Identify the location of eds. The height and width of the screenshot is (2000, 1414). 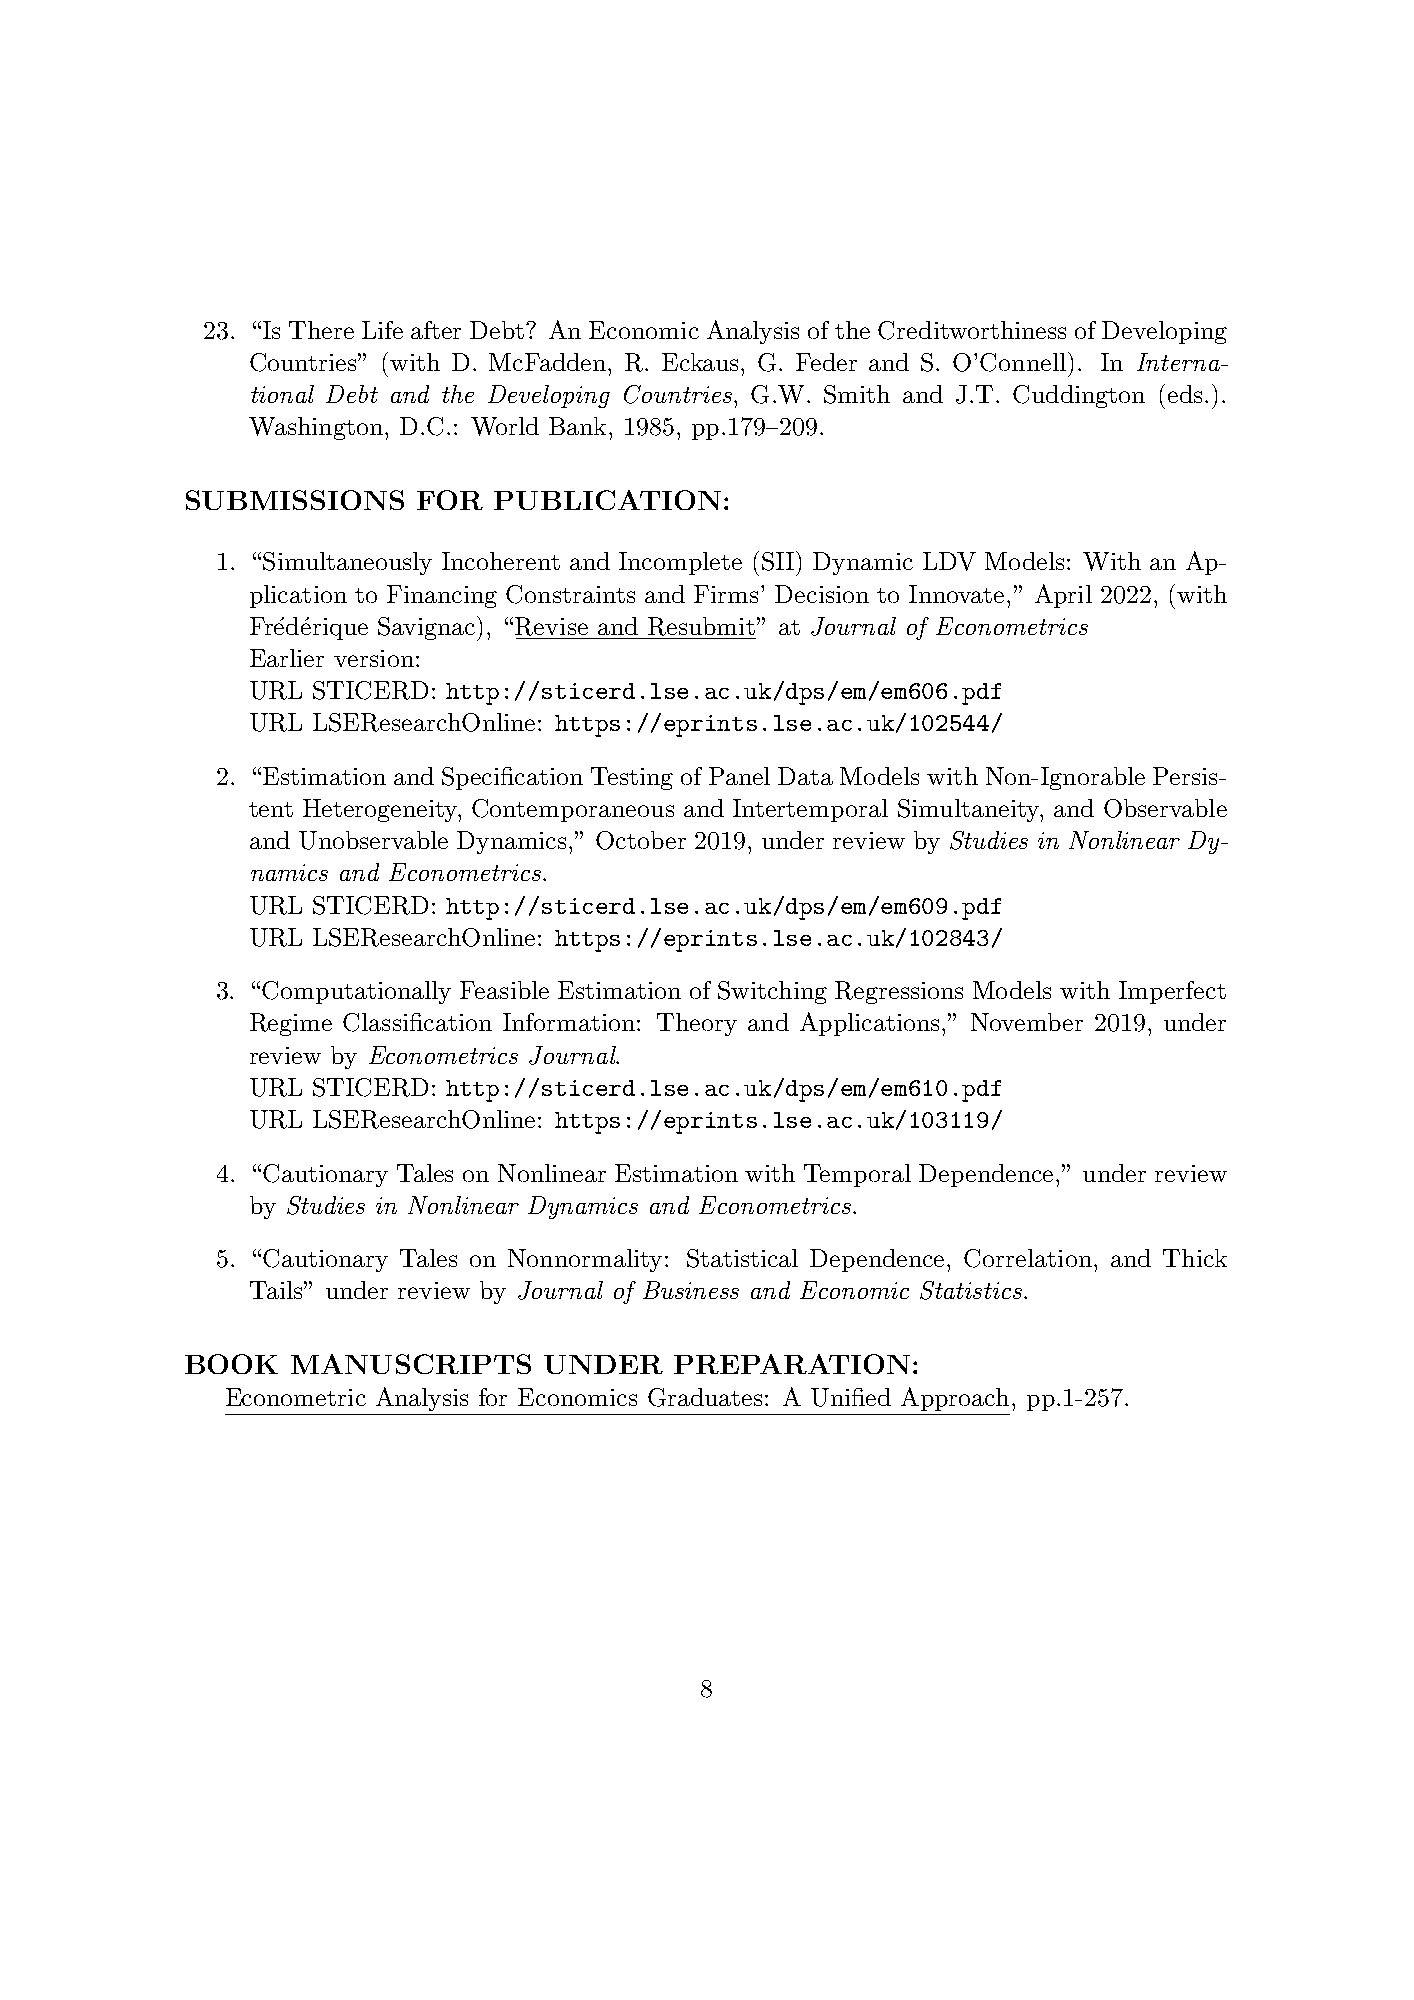
(1185, 394).
